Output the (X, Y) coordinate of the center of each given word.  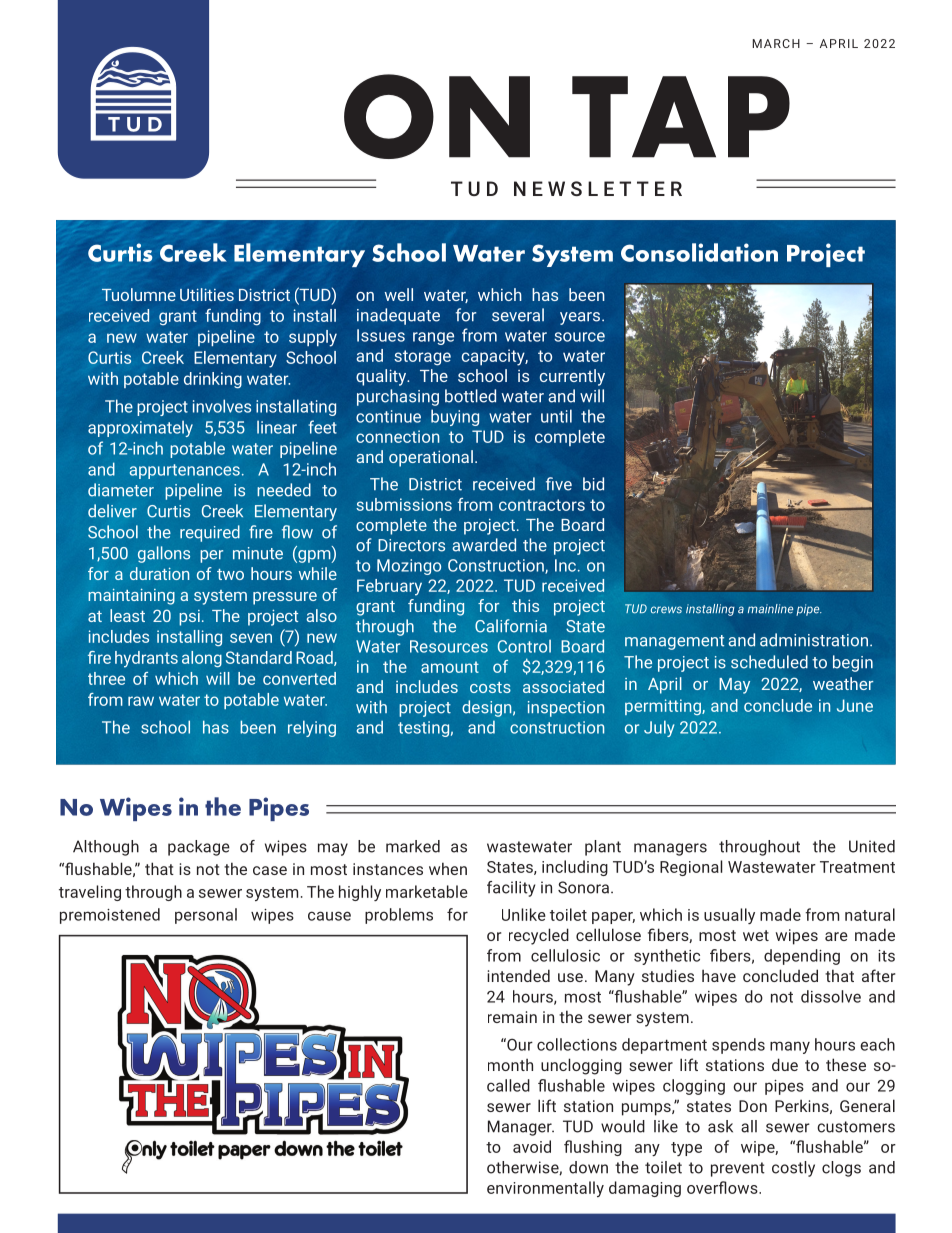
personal (206, 916)
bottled (470, 396)
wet (756, 935)
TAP (681, 117)
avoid (532, 1146)
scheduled (769, 662)
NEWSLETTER (598, 188)
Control (524, 646)
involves (222, 406)
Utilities (207, 294)
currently (572, 377)
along (202, 659)
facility (511, 889)
